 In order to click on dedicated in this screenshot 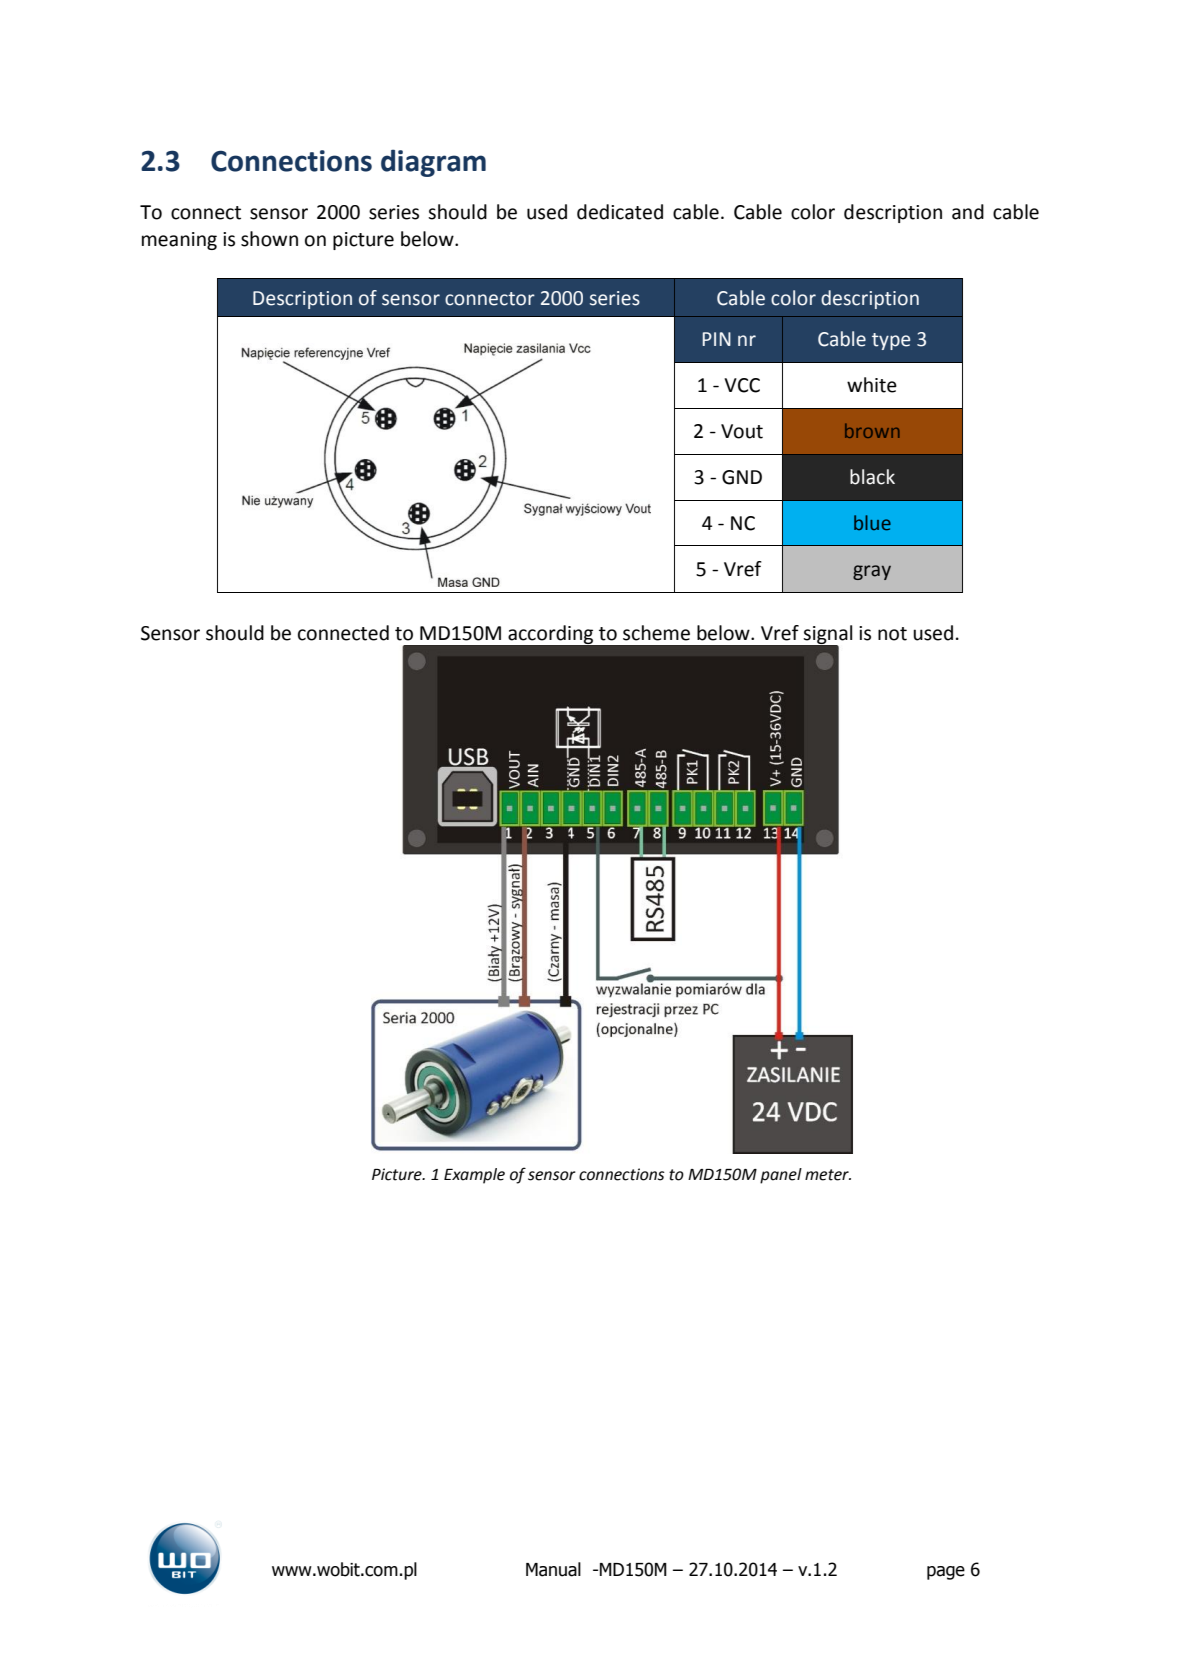, I will do `click(620, 212)`.
